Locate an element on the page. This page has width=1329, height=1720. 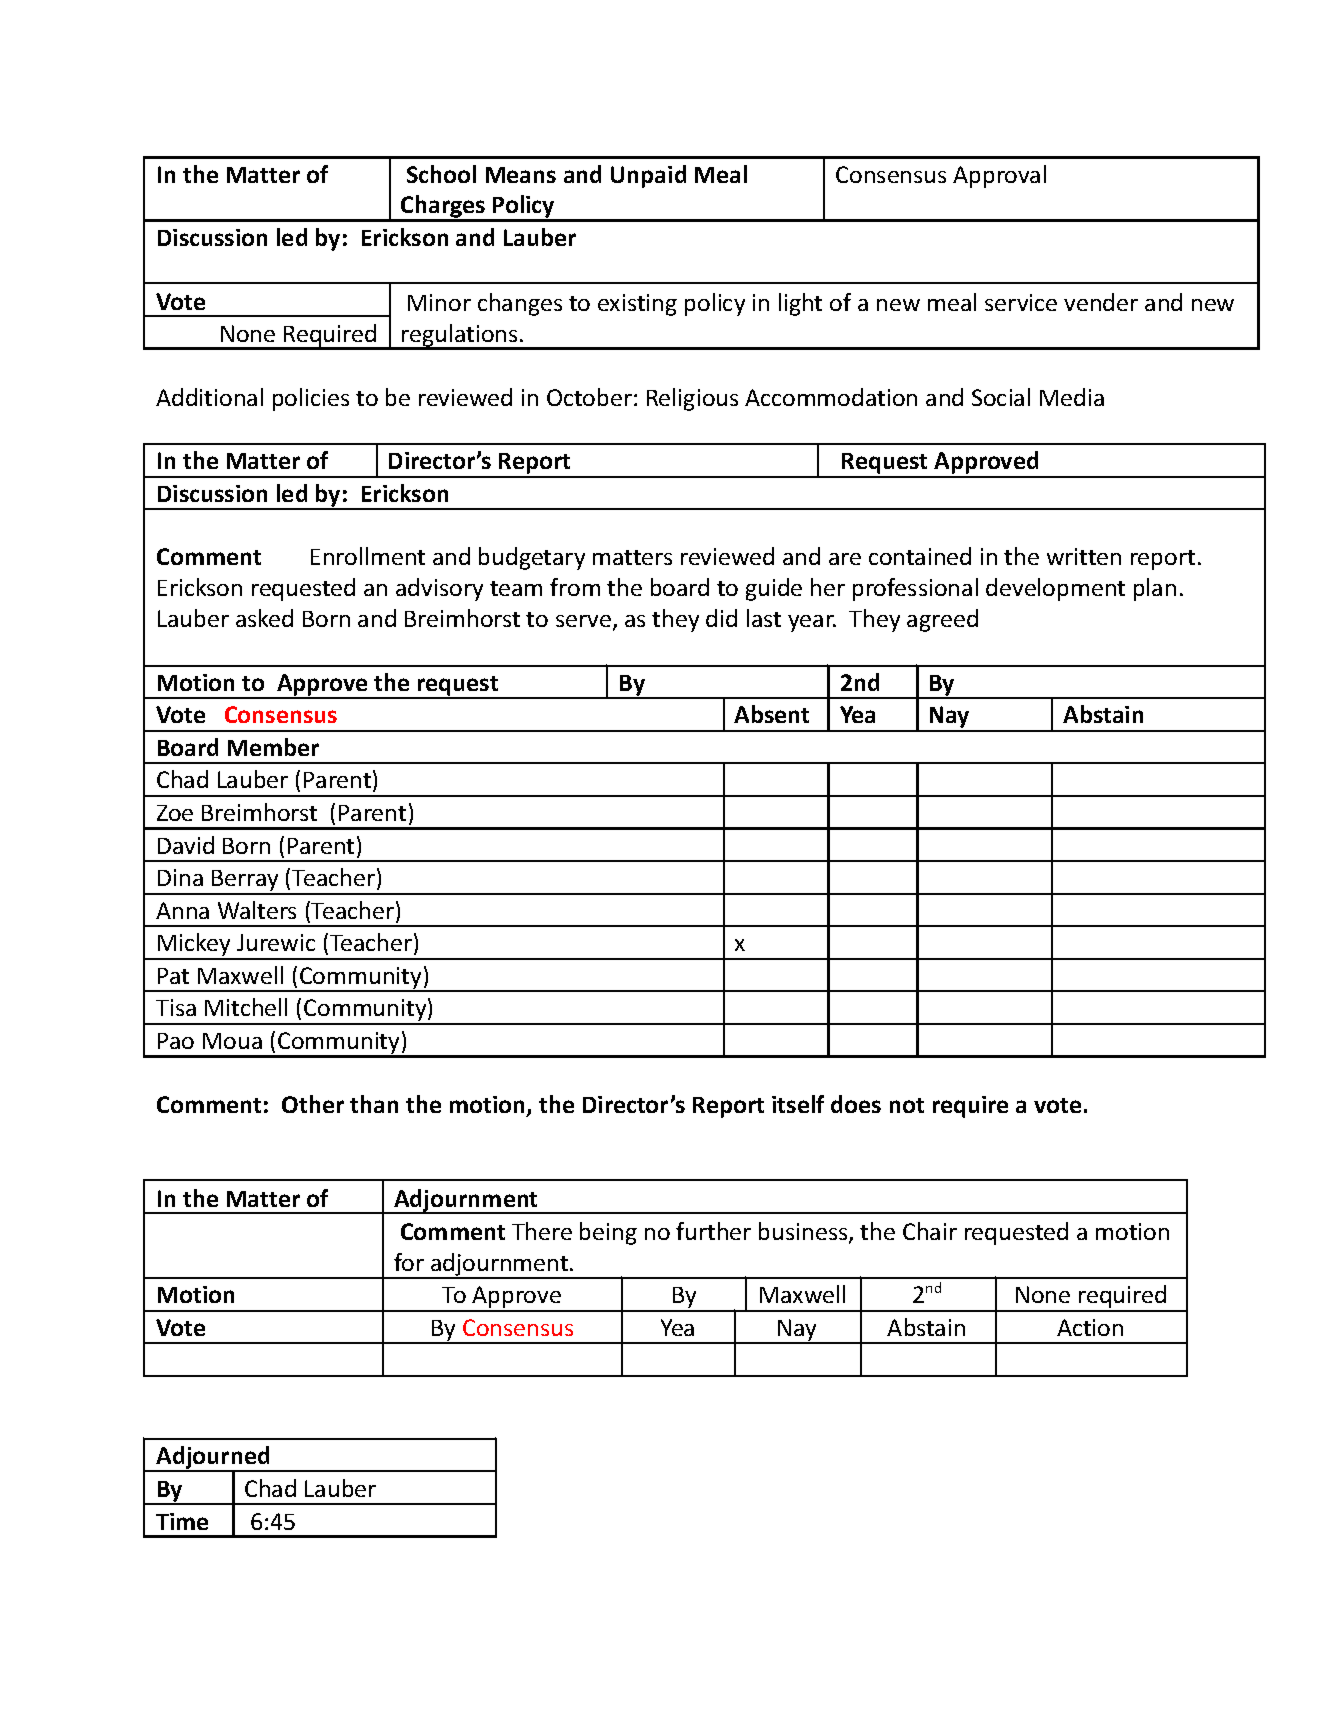
Chair is located at coordinates (930, 1231).
